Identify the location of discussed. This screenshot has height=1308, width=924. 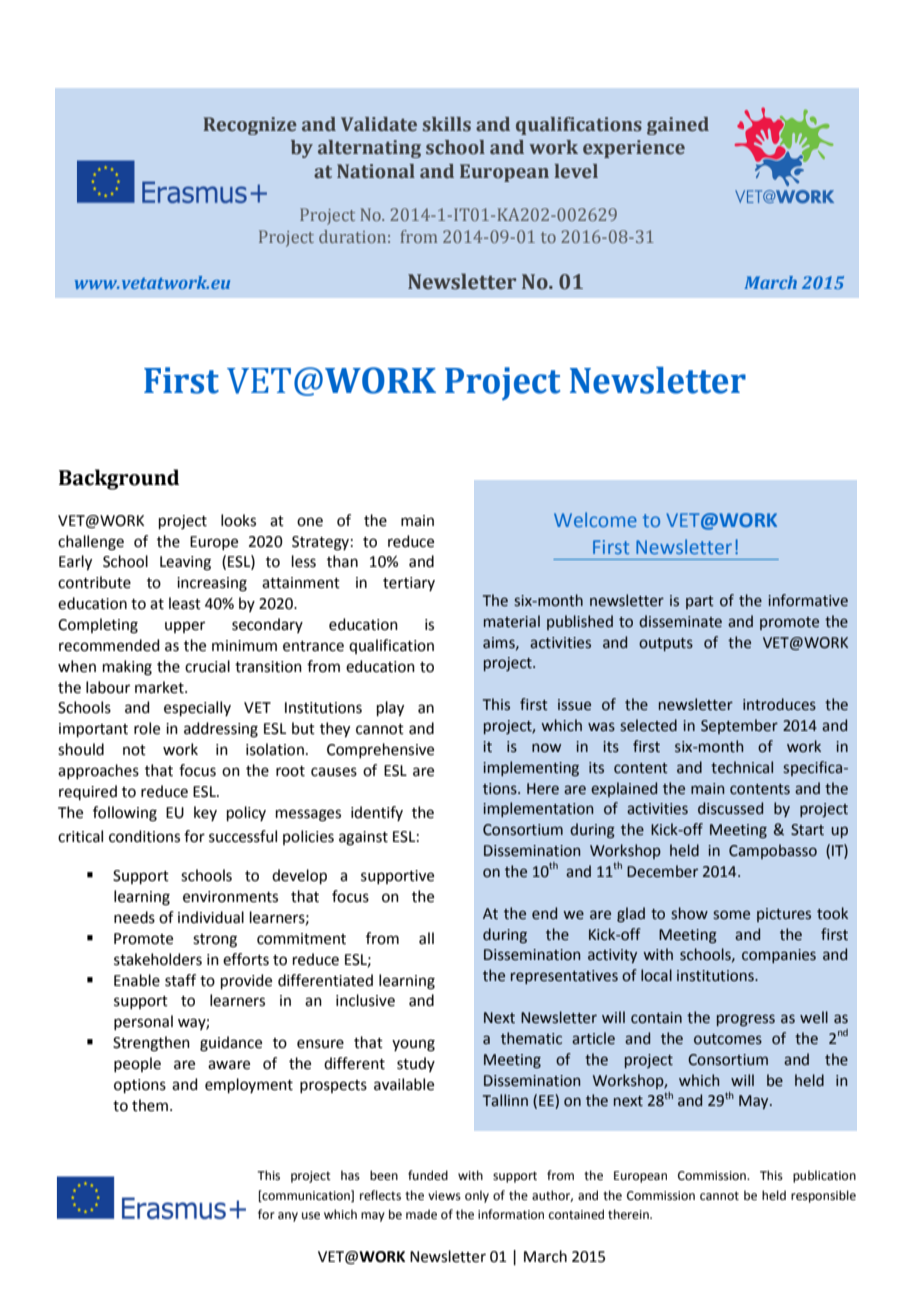
(730, 808).
